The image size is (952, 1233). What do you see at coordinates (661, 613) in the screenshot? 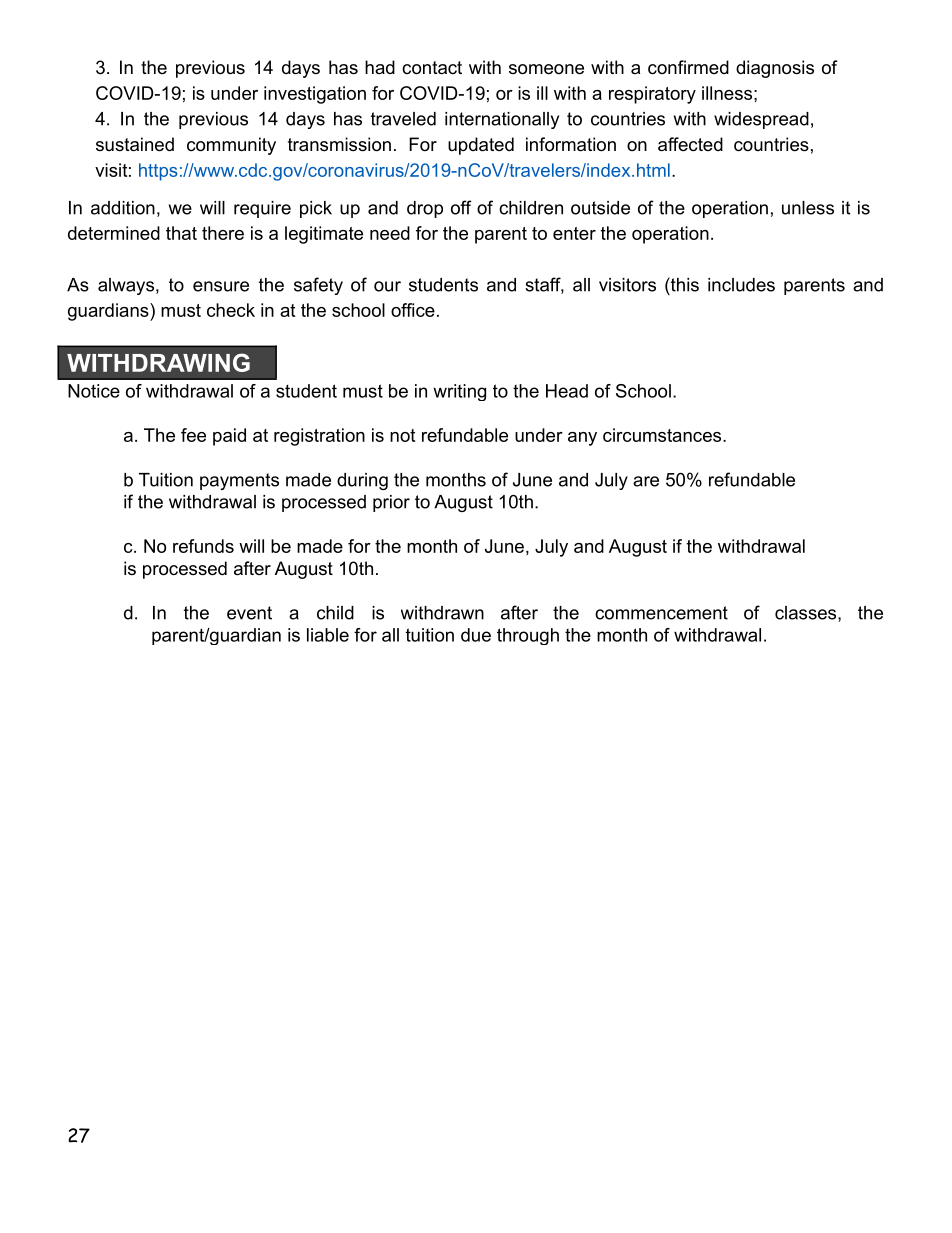
I see `commencement` at bounding box center [661, 613].
